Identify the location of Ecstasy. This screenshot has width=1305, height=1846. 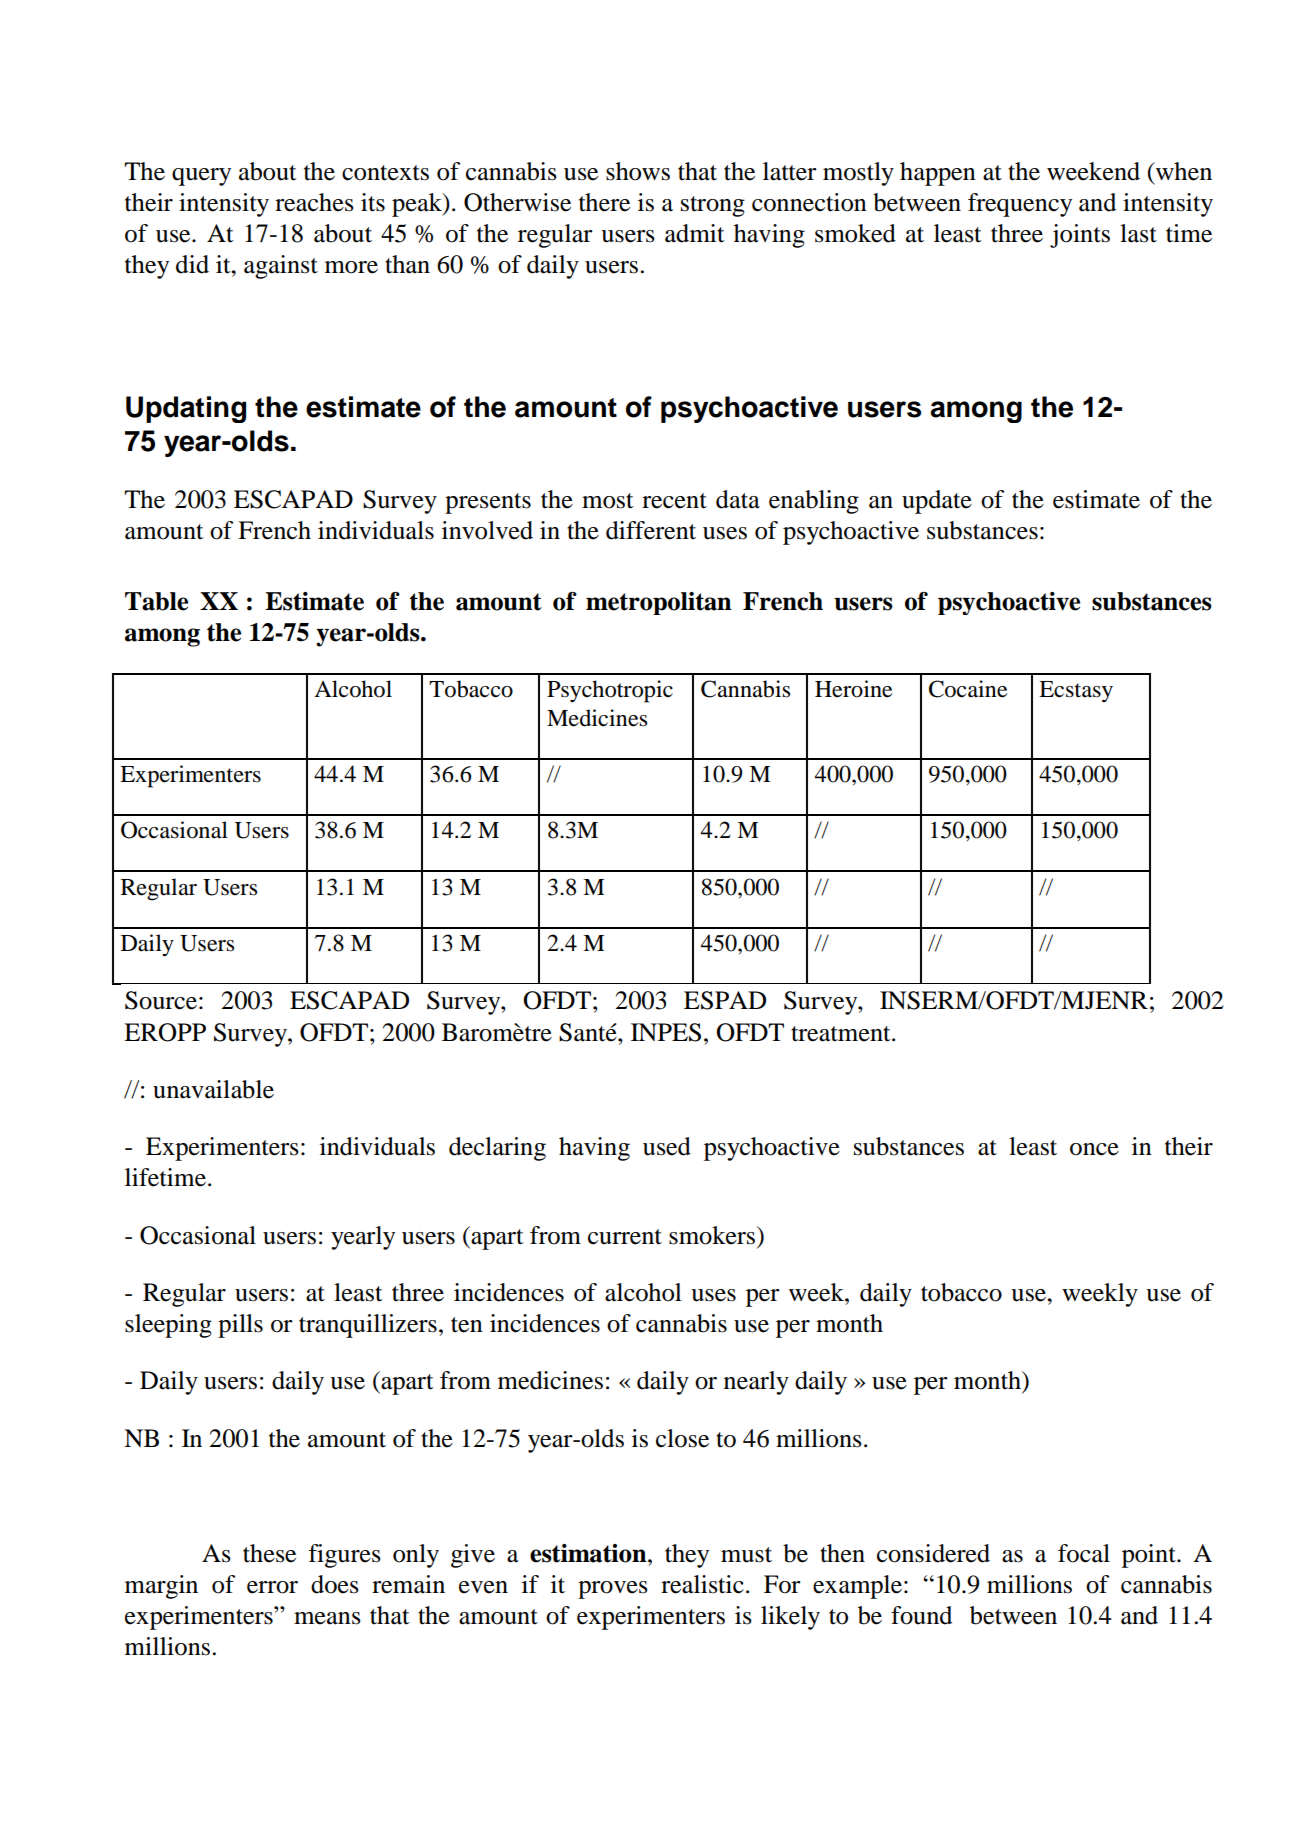
(1076, 692).
